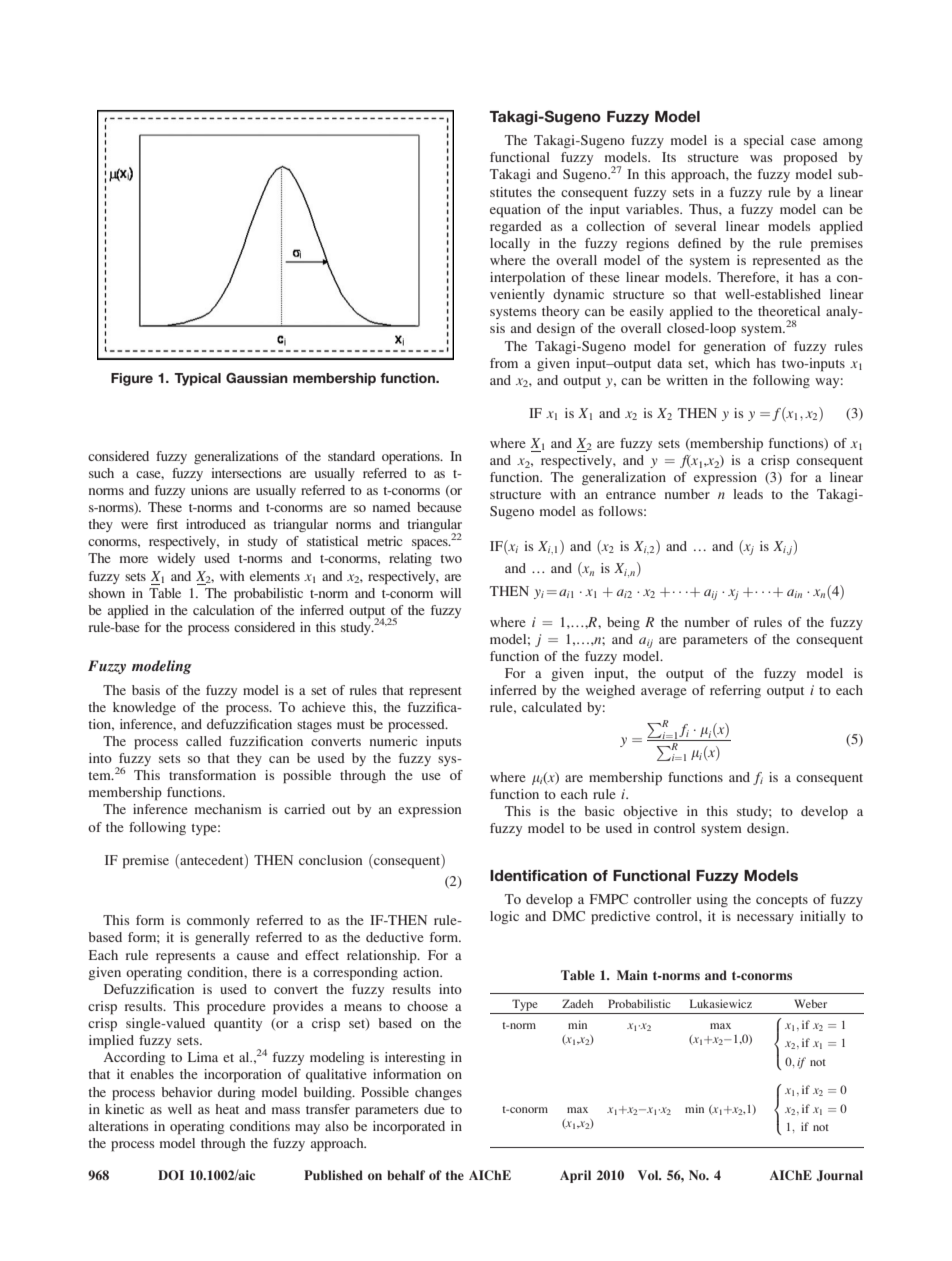 The image size is (952, 1261). I want to click on regarded, so click(516, 227).
